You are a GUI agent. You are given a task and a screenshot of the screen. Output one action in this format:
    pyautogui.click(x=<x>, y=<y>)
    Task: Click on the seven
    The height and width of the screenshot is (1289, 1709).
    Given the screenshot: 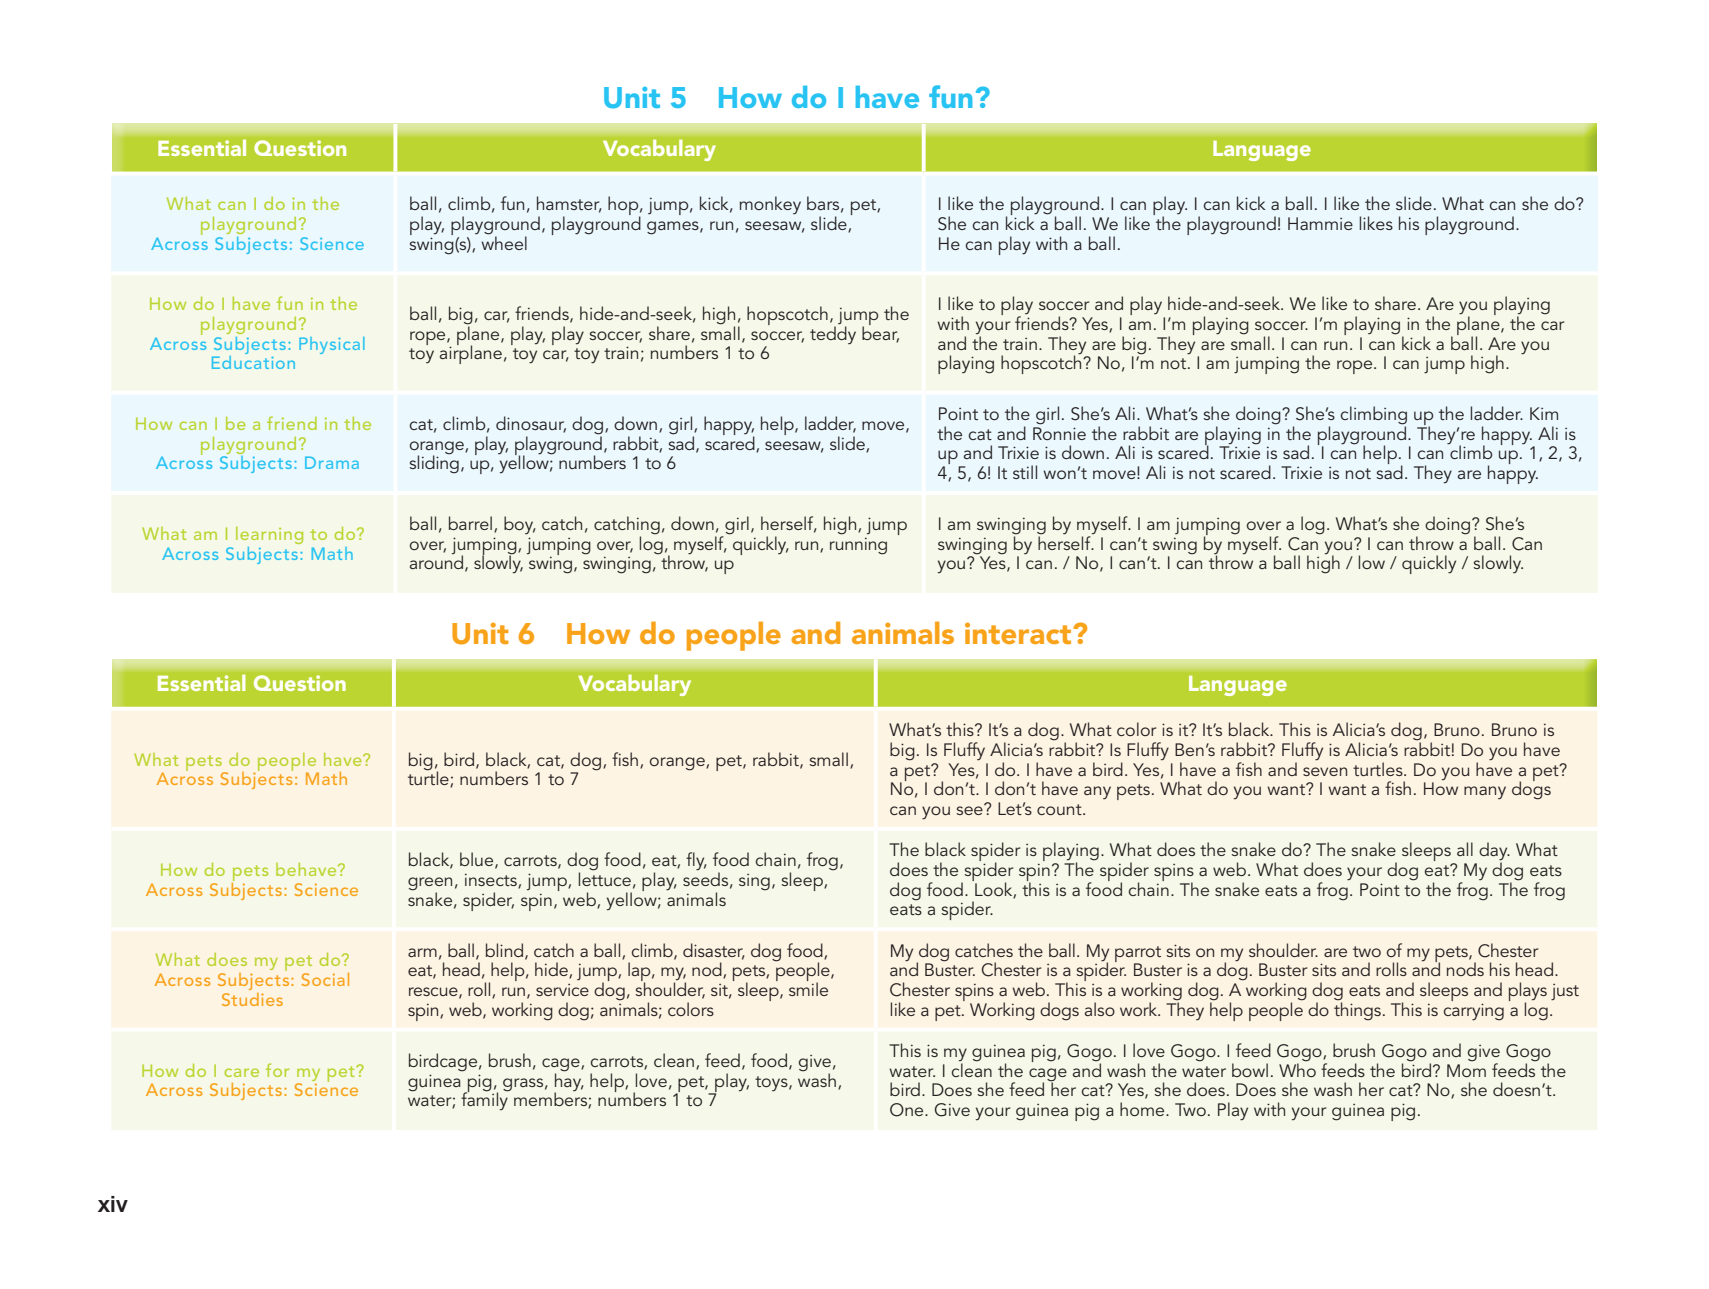 What is the action you would take?
    pyautogui.click(x=1325, y=771)
